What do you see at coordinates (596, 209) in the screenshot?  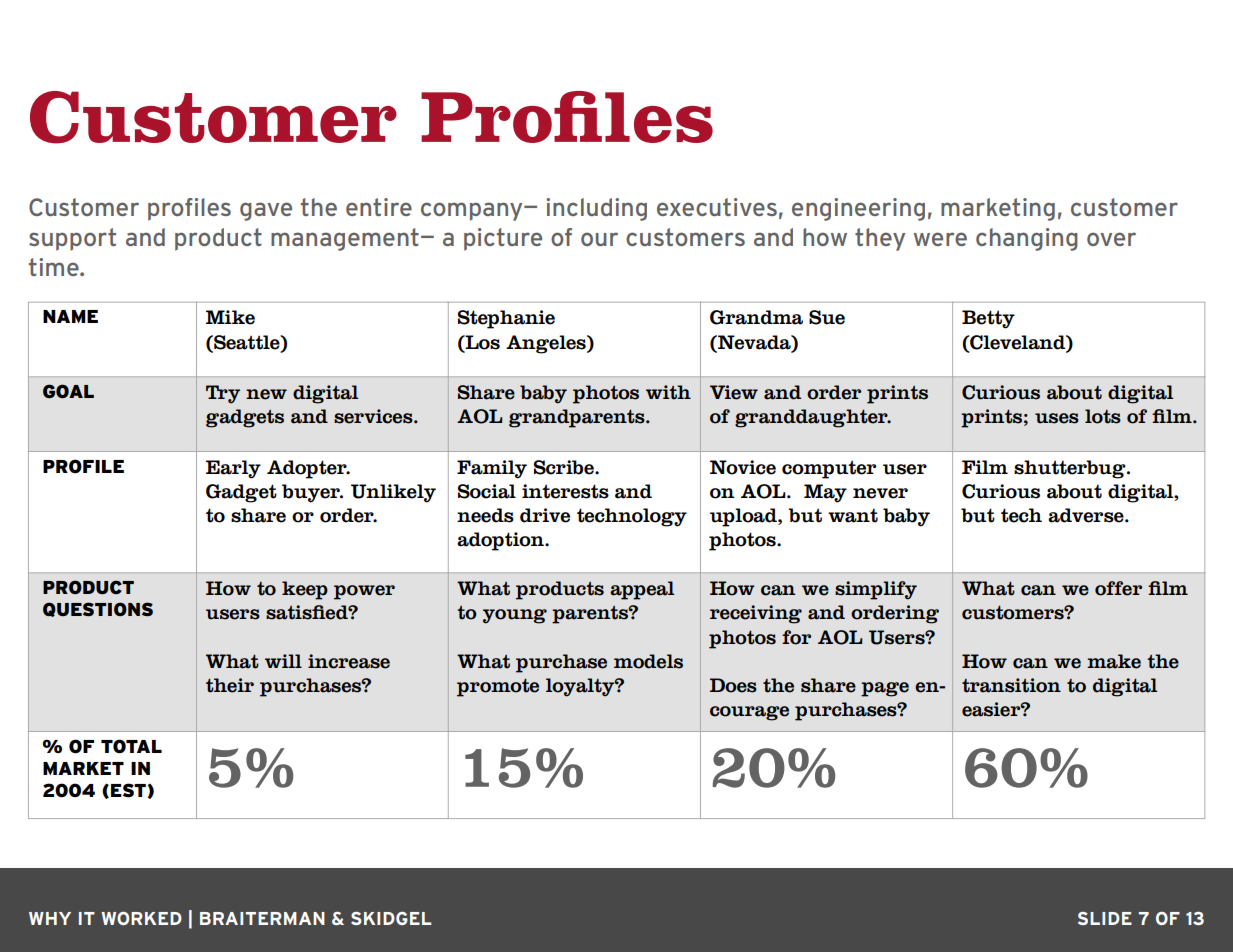 I see `including` at bounding box center [596, 209].
